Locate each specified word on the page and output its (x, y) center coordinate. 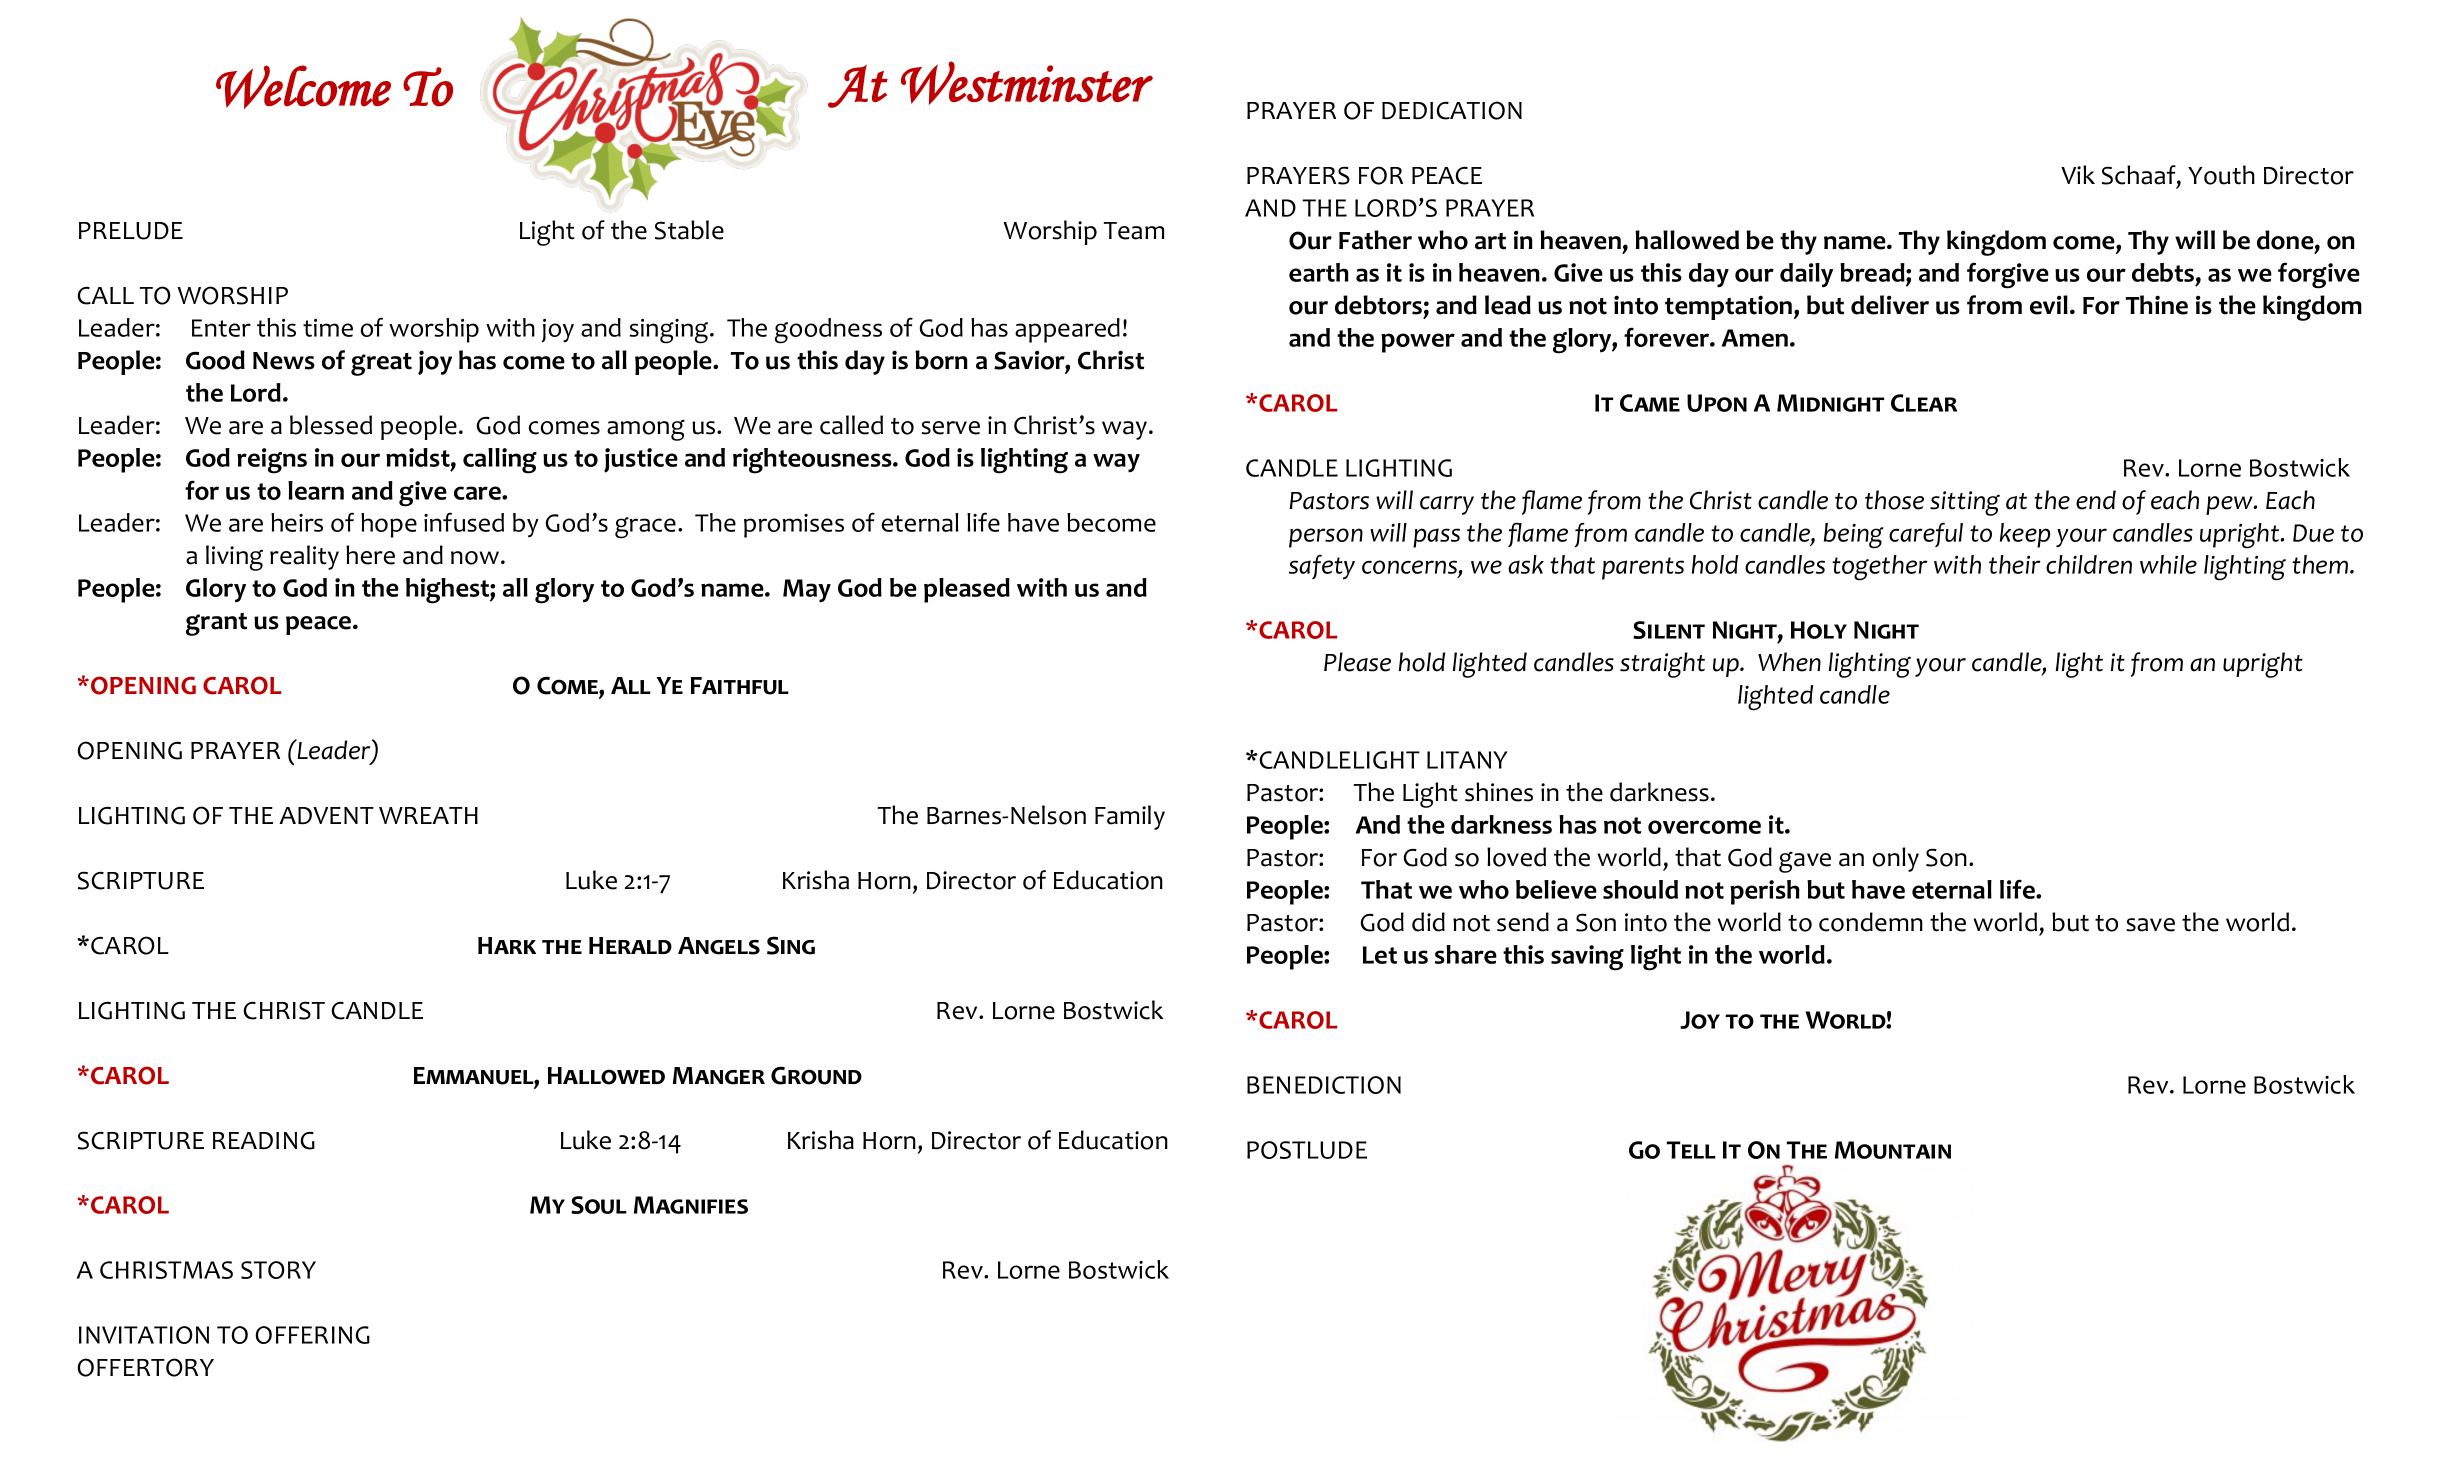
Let (1380, 955)
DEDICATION (1452, 110)
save (2150, 925)
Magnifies (691, 1205)
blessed (331, 425)
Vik (2078, 174)
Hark (507, 945)
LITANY (1467, 760)
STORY (278, 1270)
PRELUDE (131, 231)
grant (216, 624)
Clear (1924, 403)
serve (950, 428)
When (1789, 662)
